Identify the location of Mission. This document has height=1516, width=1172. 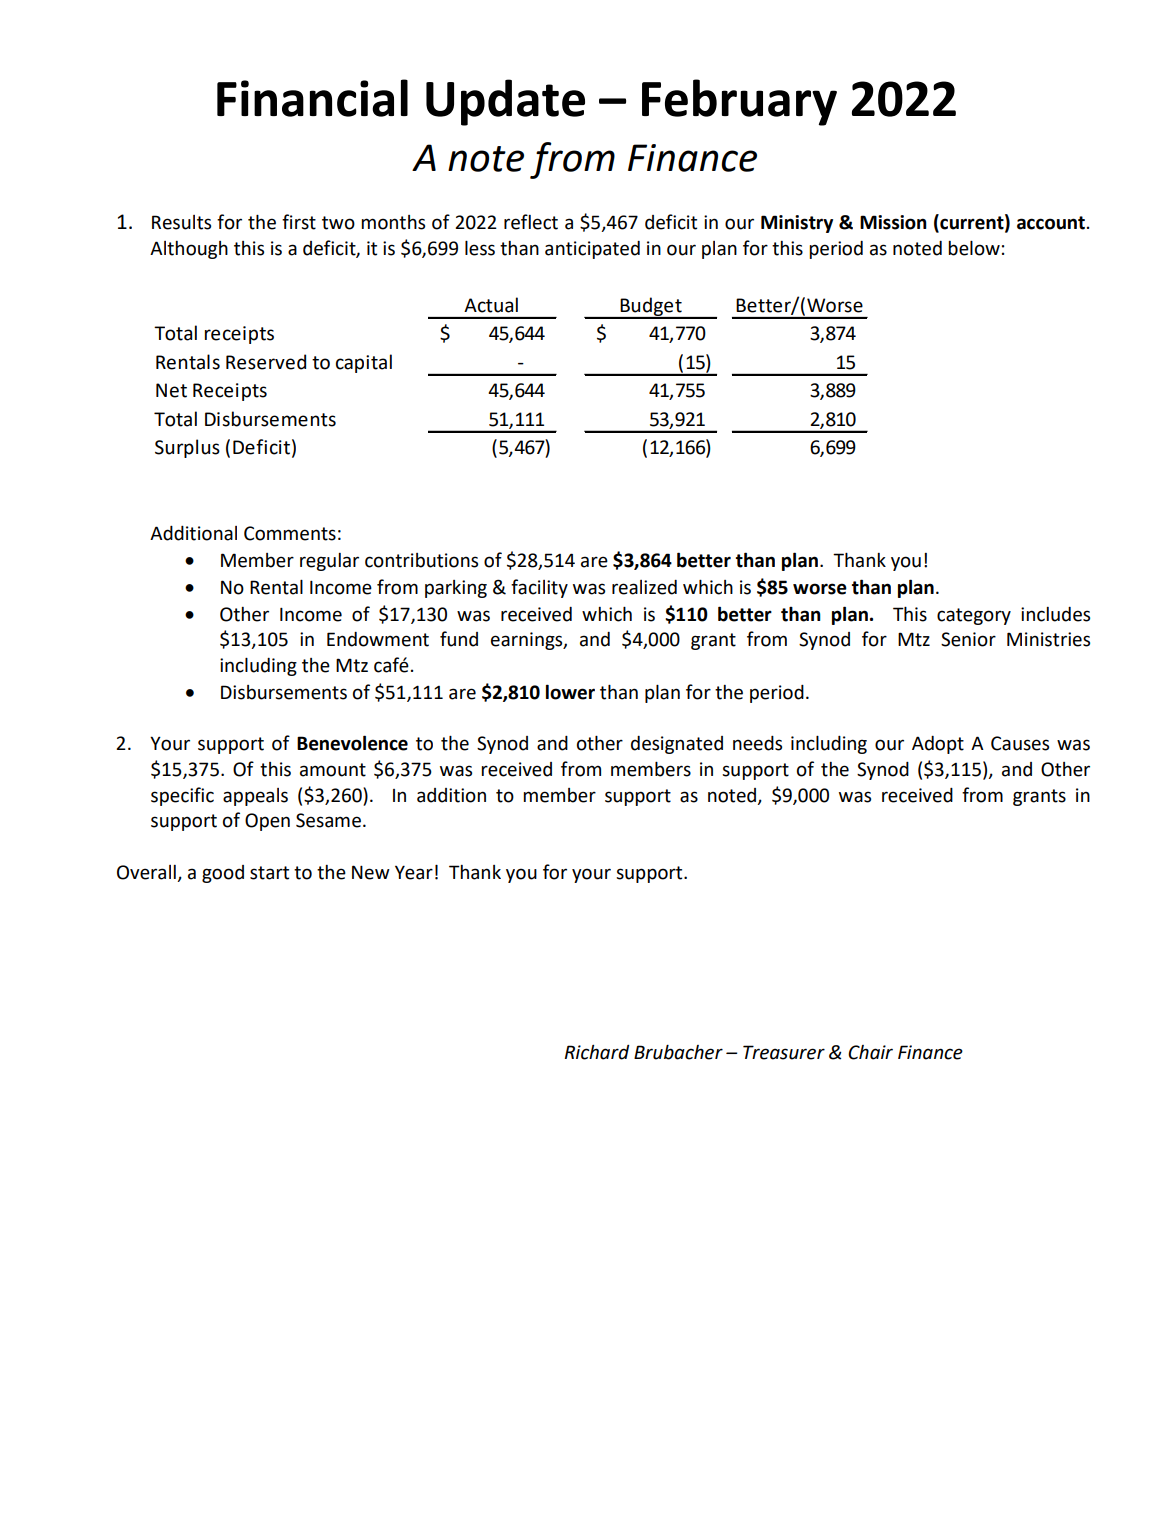
(893, 222).
